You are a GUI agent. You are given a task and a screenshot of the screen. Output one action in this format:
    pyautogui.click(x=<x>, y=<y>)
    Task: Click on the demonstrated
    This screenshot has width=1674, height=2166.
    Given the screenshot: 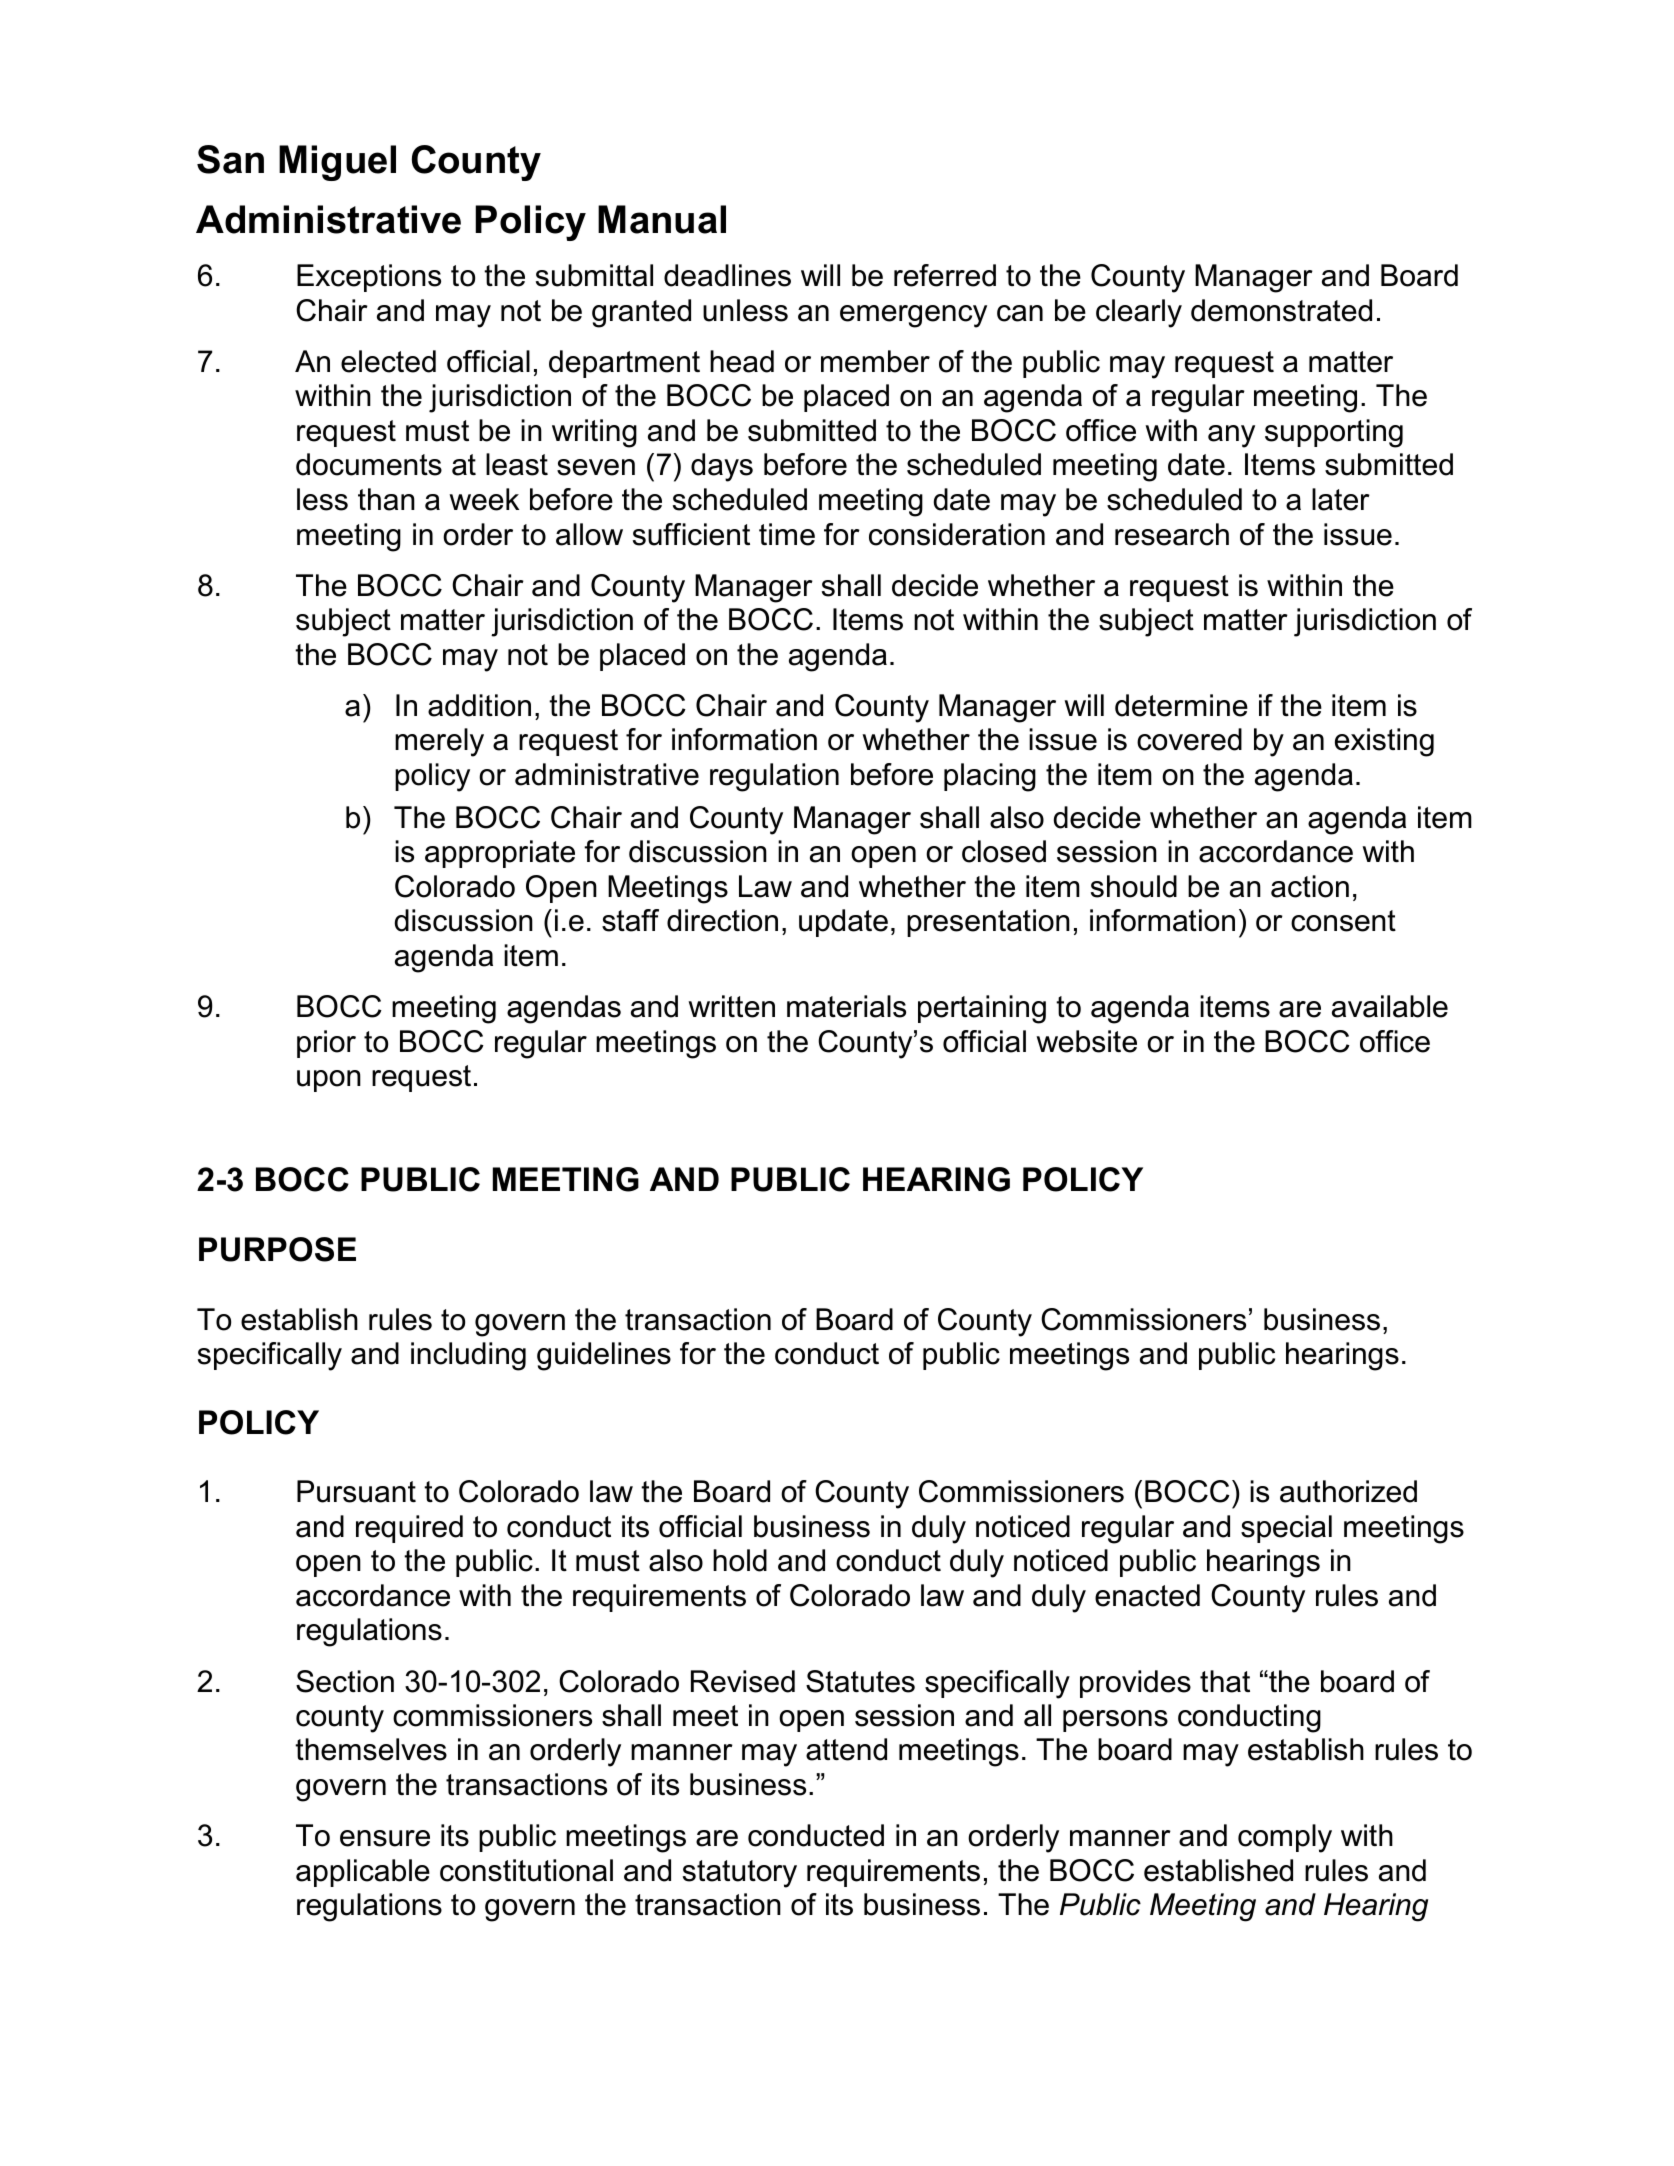 What is the action you would take?
    pyautogui.click(x=1281, y=310)
